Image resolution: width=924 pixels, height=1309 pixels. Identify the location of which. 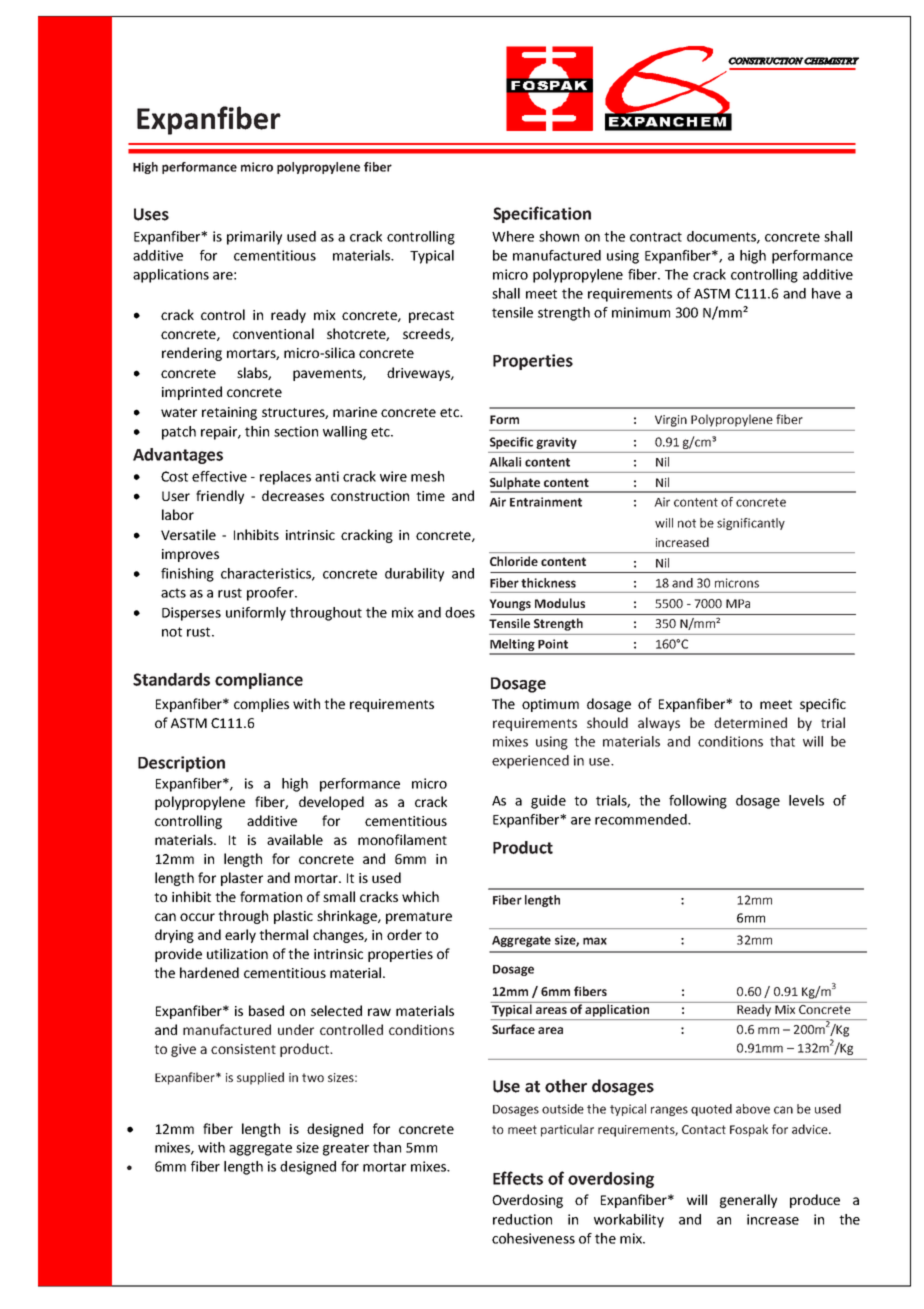
(420, 896).
